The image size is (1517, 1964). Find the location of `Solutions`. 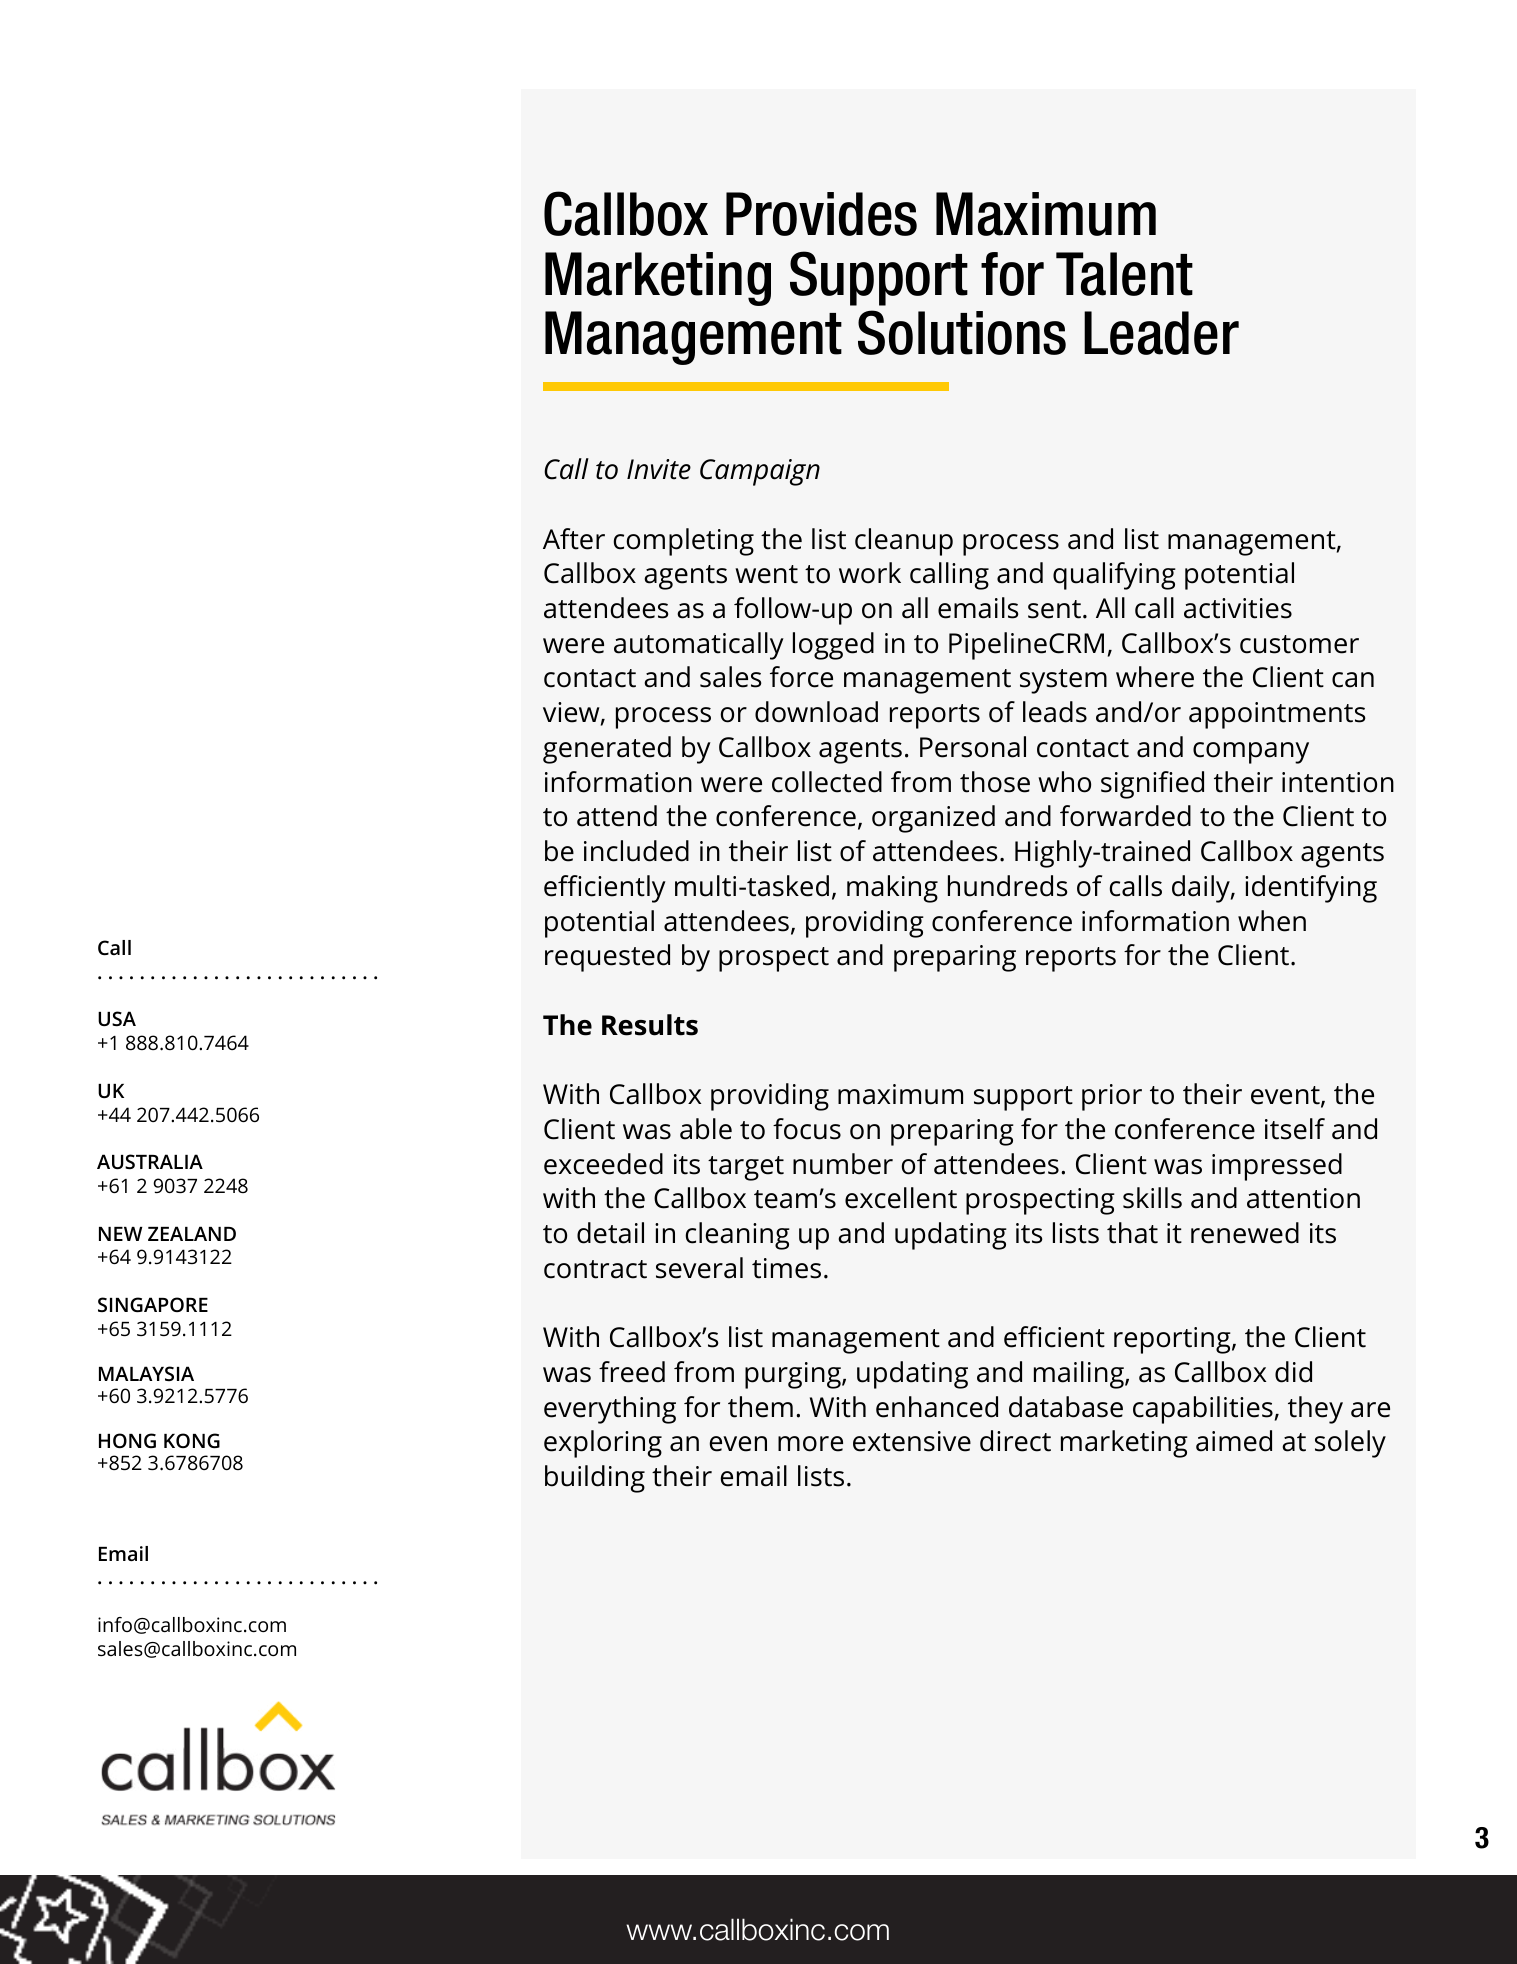

Solutions is located at coordinates (962, 332).
